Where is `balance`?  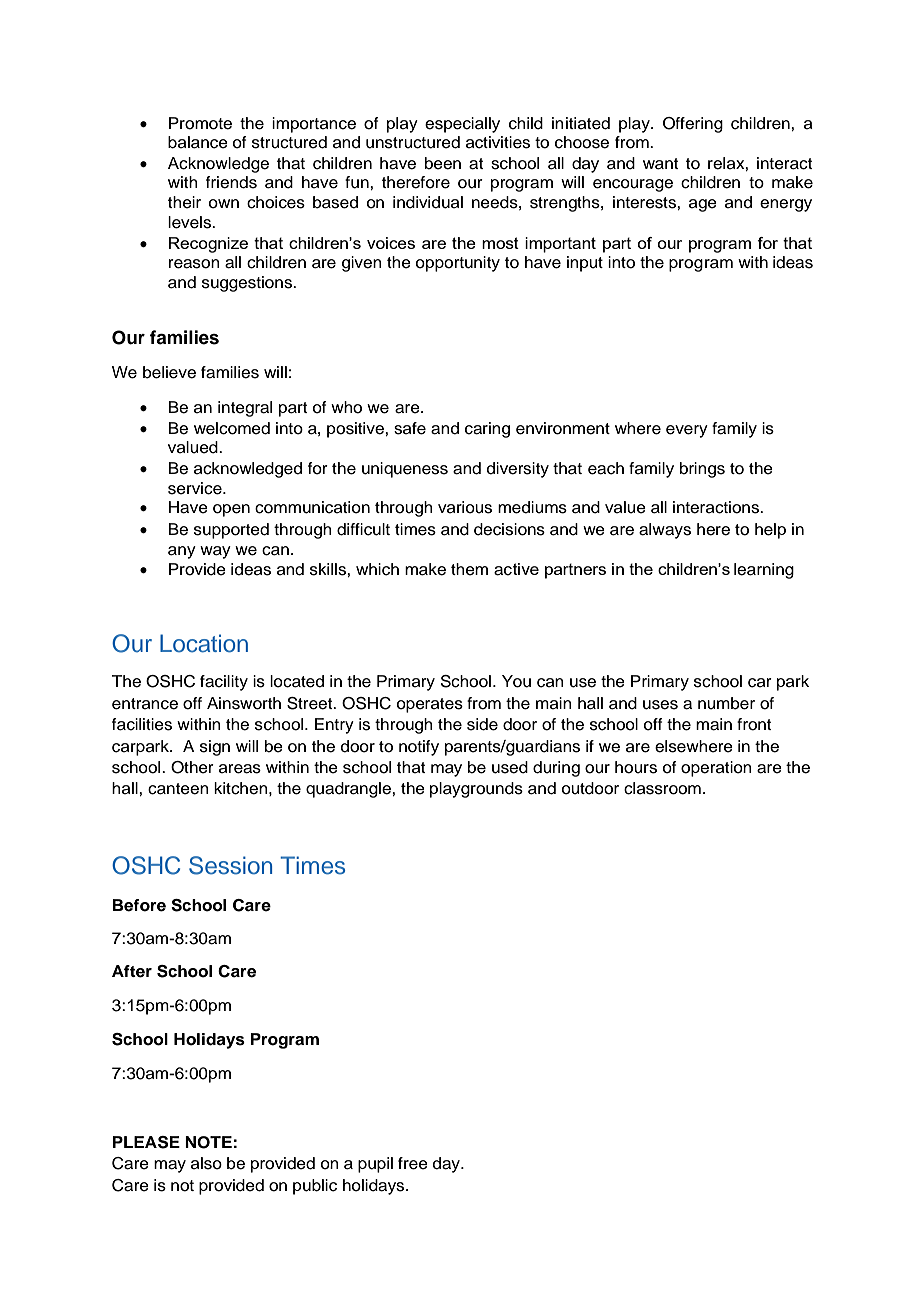
balance is located at coordinates (198, 142).
